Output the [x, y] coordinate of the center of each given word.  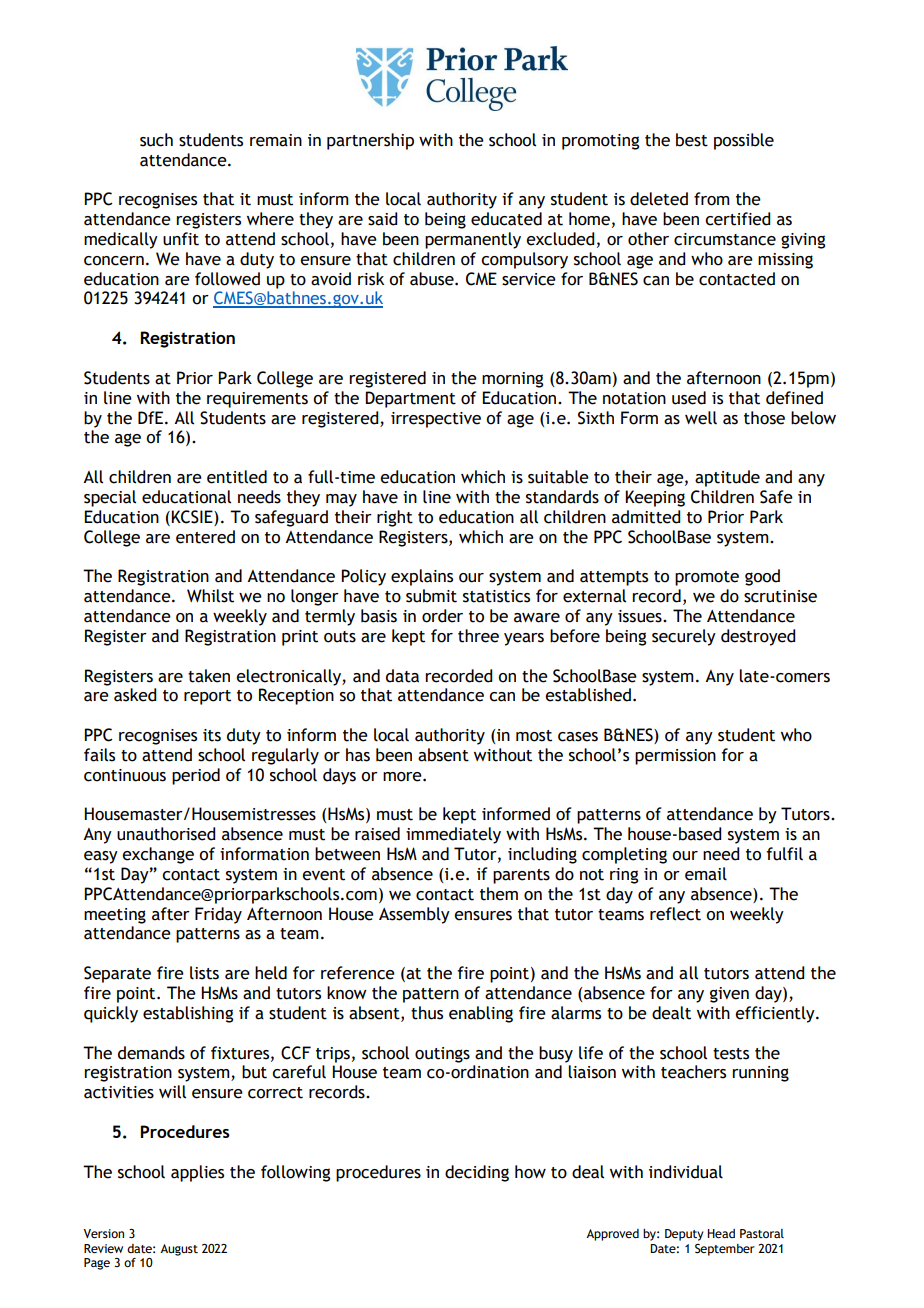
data [402, 676]
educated [506, 219]
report [207, 697]
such [156, 140]
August [179, 1250]
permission [675, 757]
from [712, 199]
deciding [477, 1173]
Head [721, 1233]
